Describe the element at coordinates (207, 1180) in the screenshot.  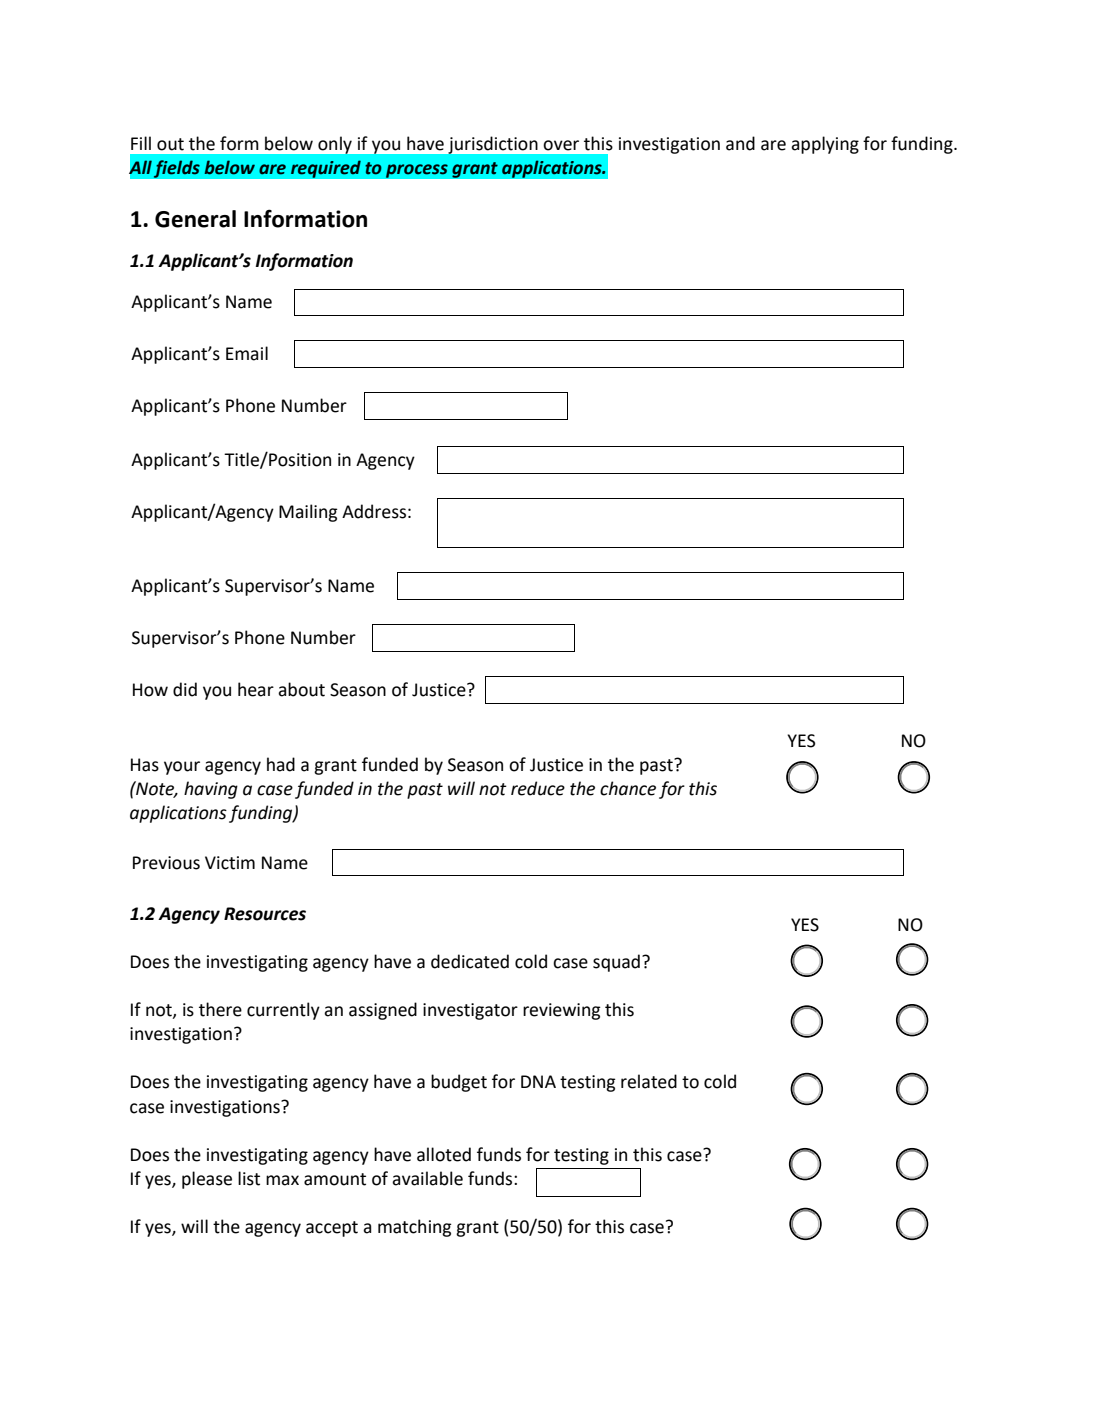
I see `please` at that location.
